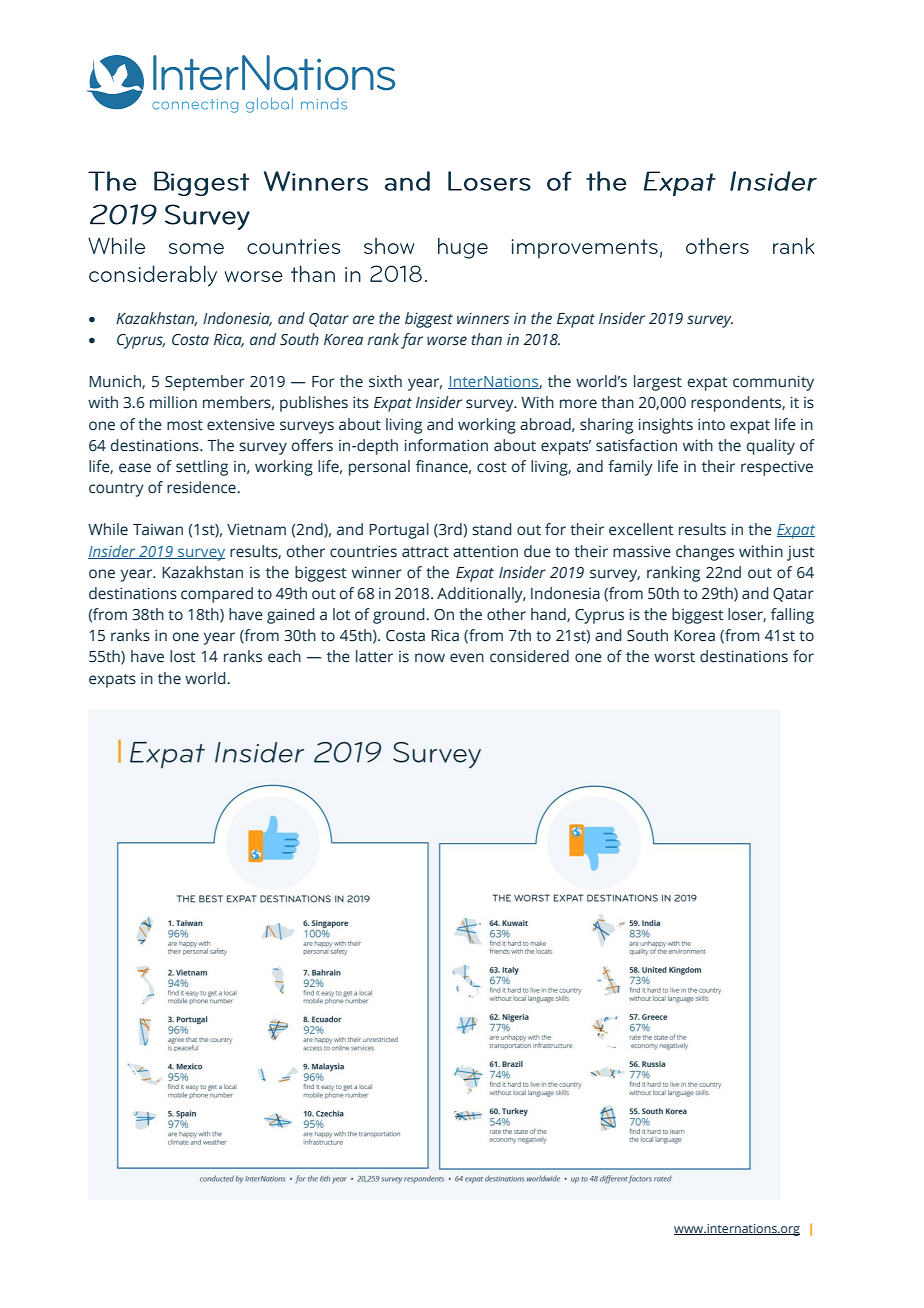  I want to click on most, so click(185, 425).
